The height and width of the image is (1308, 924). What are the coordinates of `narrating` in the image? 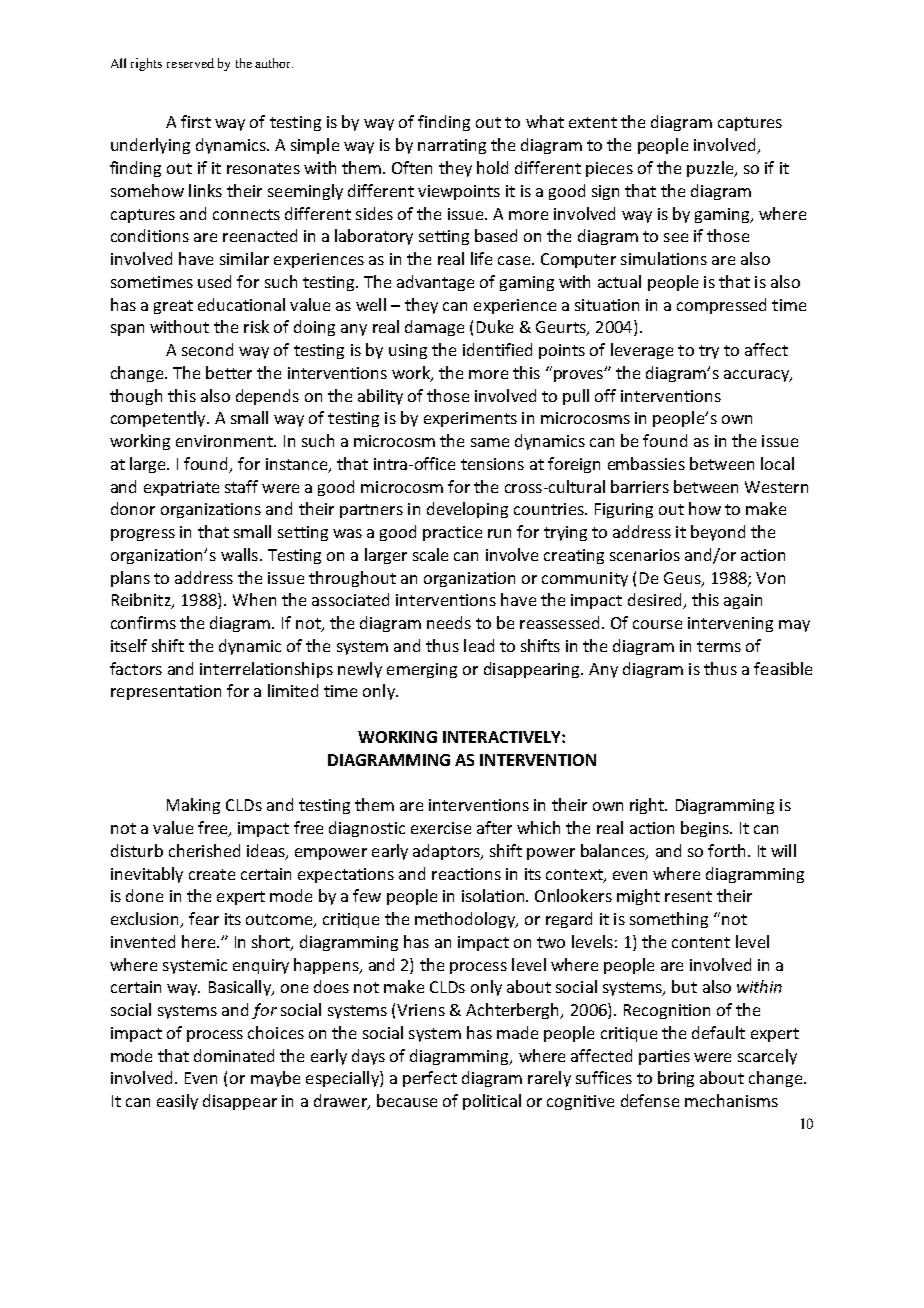 It's located at (452, 146).
